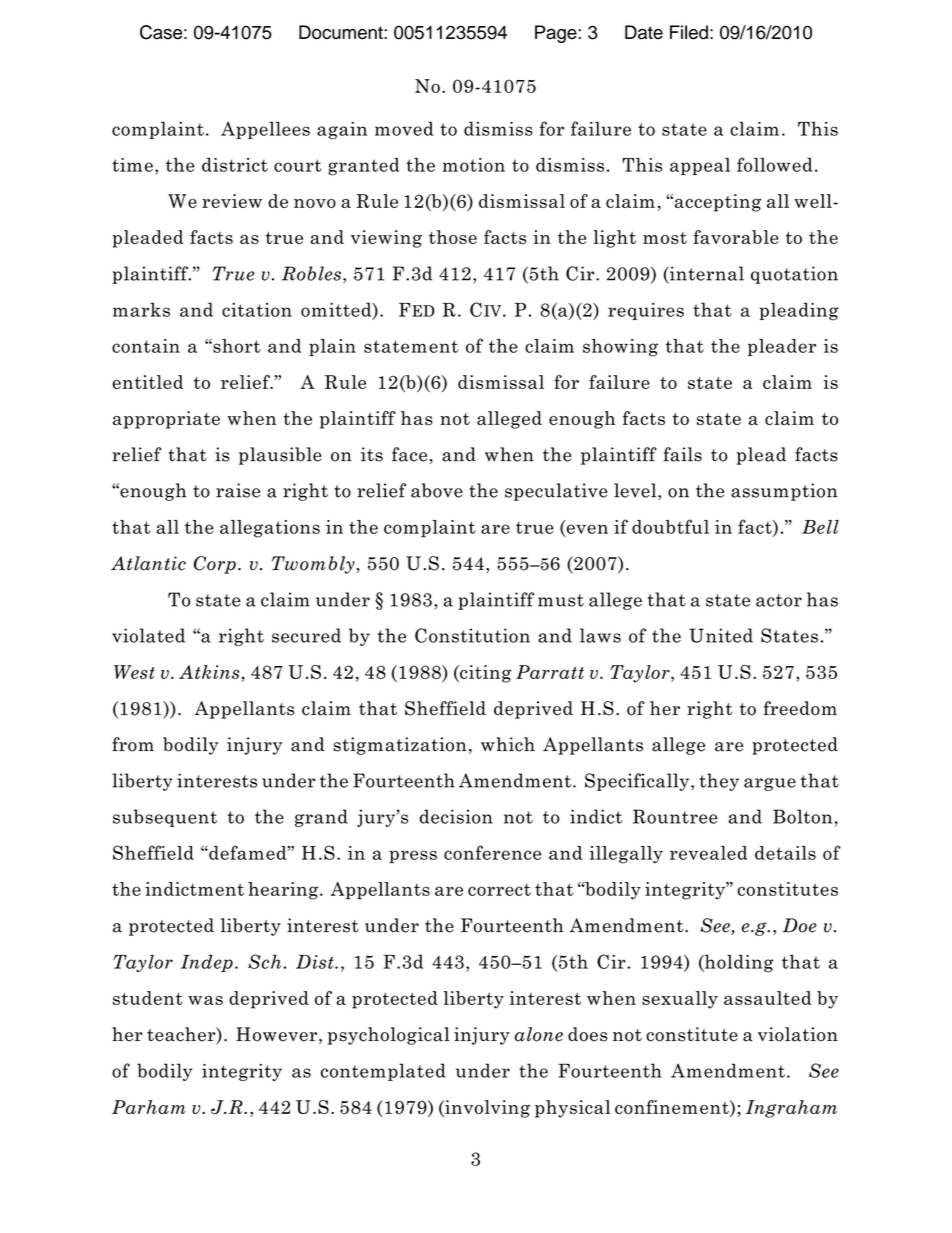 Image resolution: width=952 pixels, height=1233 pixels. I want to click on involving, so click(486, 1109).
